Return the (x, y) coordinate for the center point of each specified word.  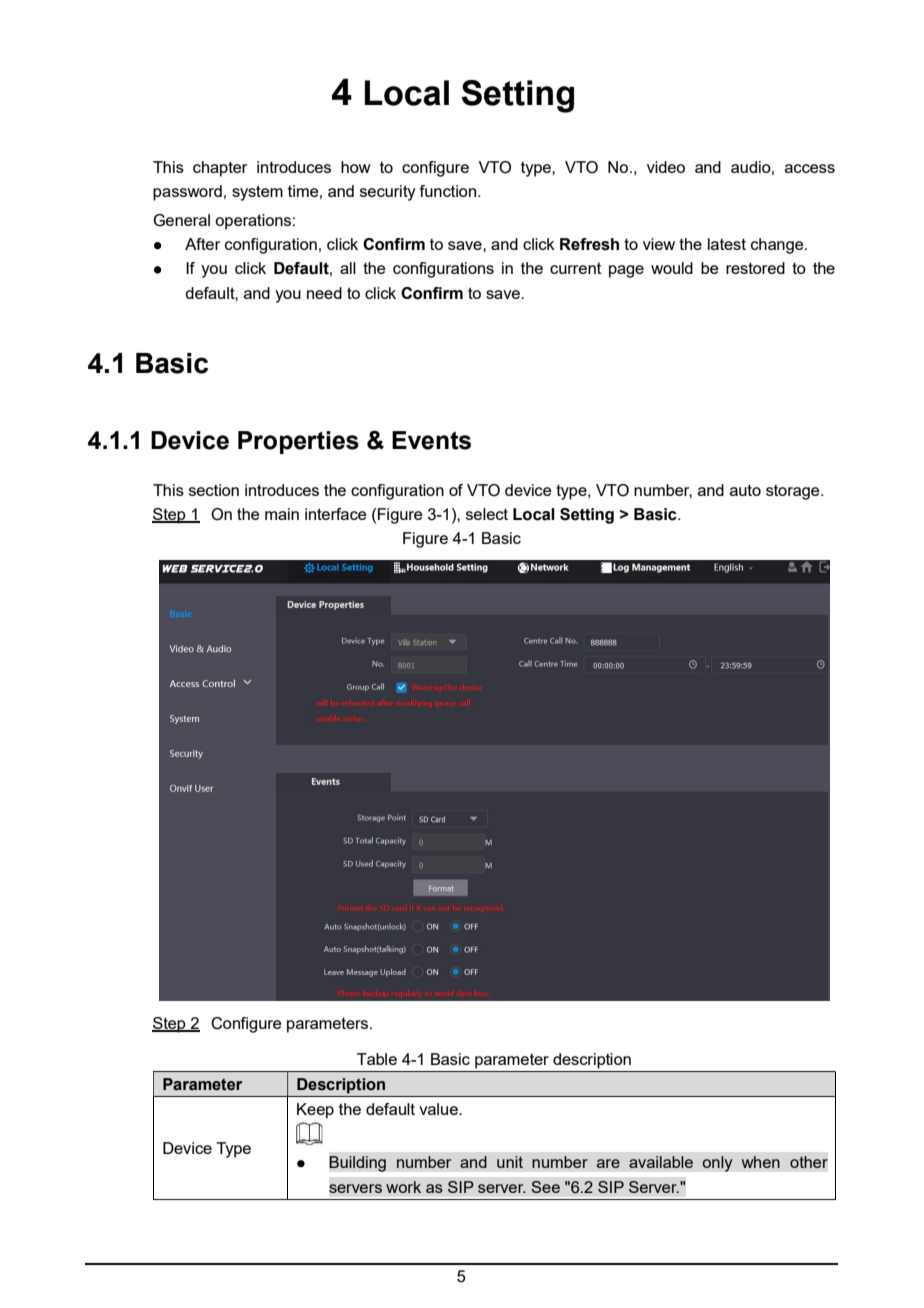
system (257, 193)
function (449, 191)
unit (510, 1162)
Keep (315, 1111)
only (717, 1164)
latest (727, 244)
